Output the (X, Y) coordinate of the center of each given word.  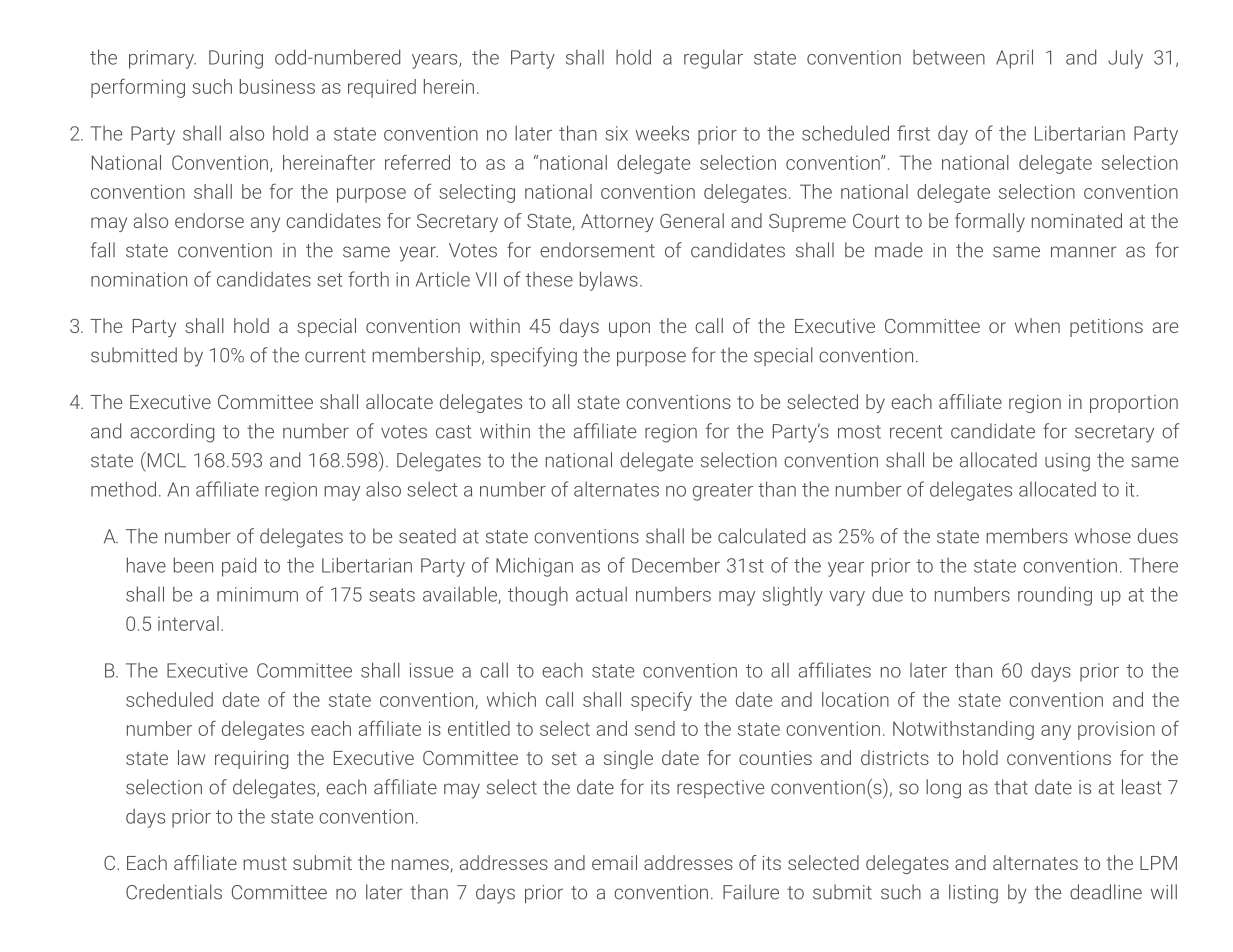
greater (723, 492)
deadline (1106, 892)
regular (713, 59)
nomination (139, 279)
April (1014, 59)
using (1067, 462)
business (277, 86)
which (511, 699)
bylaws (609, 281)
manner (1083, 252)
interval (188, 623)
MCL (165, 460)
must (265, 863)
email (614, 862)
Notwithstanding (963, 730)
